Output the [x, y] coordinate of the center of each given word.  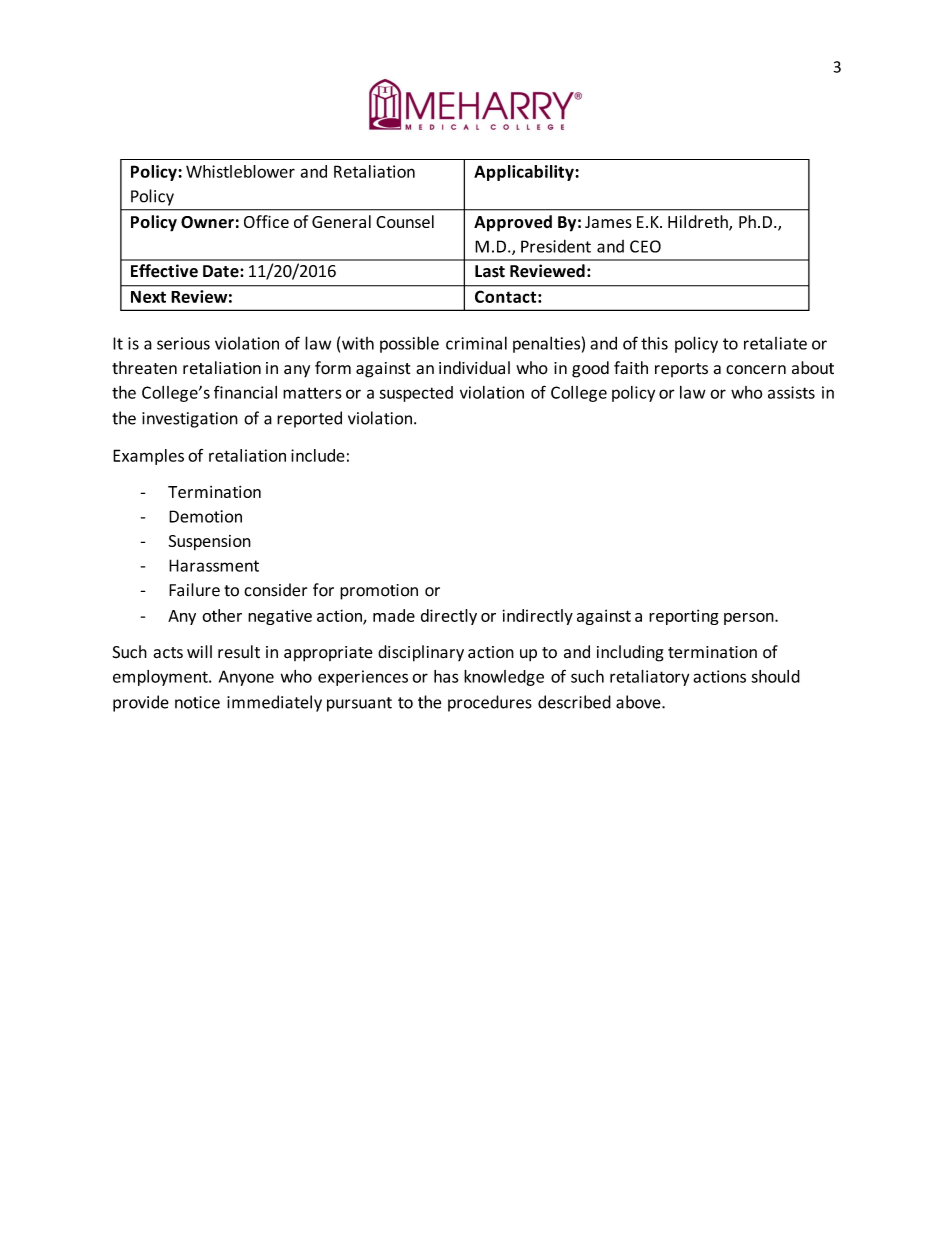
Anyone [246, 678]
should [775, 676]
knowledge [504, 678]
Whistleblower [240, 171]
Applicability [525, 173]
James [608, 222]
